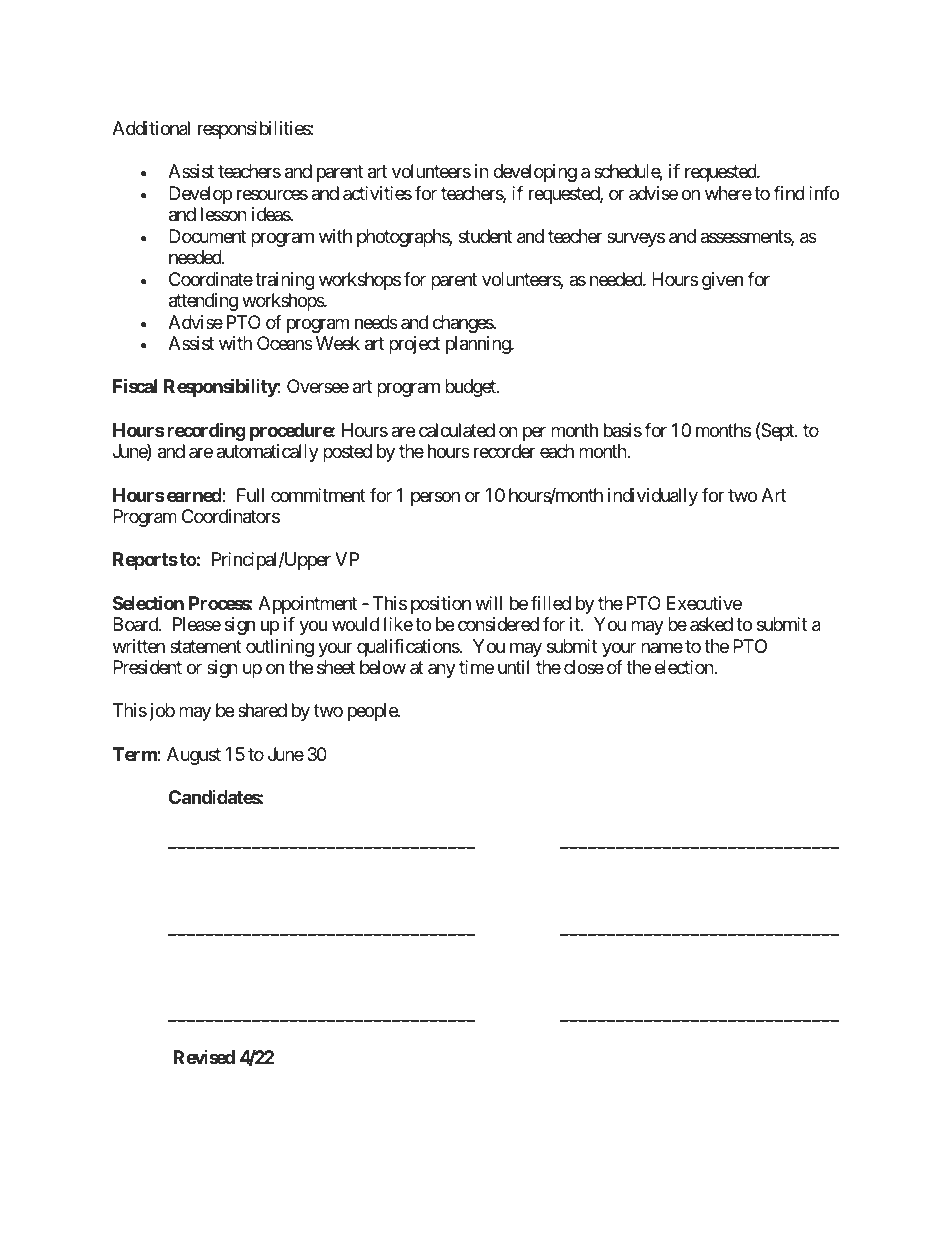  Describe the element at coordinates (485, 236) in the screenshot. I see `student` at that location.
